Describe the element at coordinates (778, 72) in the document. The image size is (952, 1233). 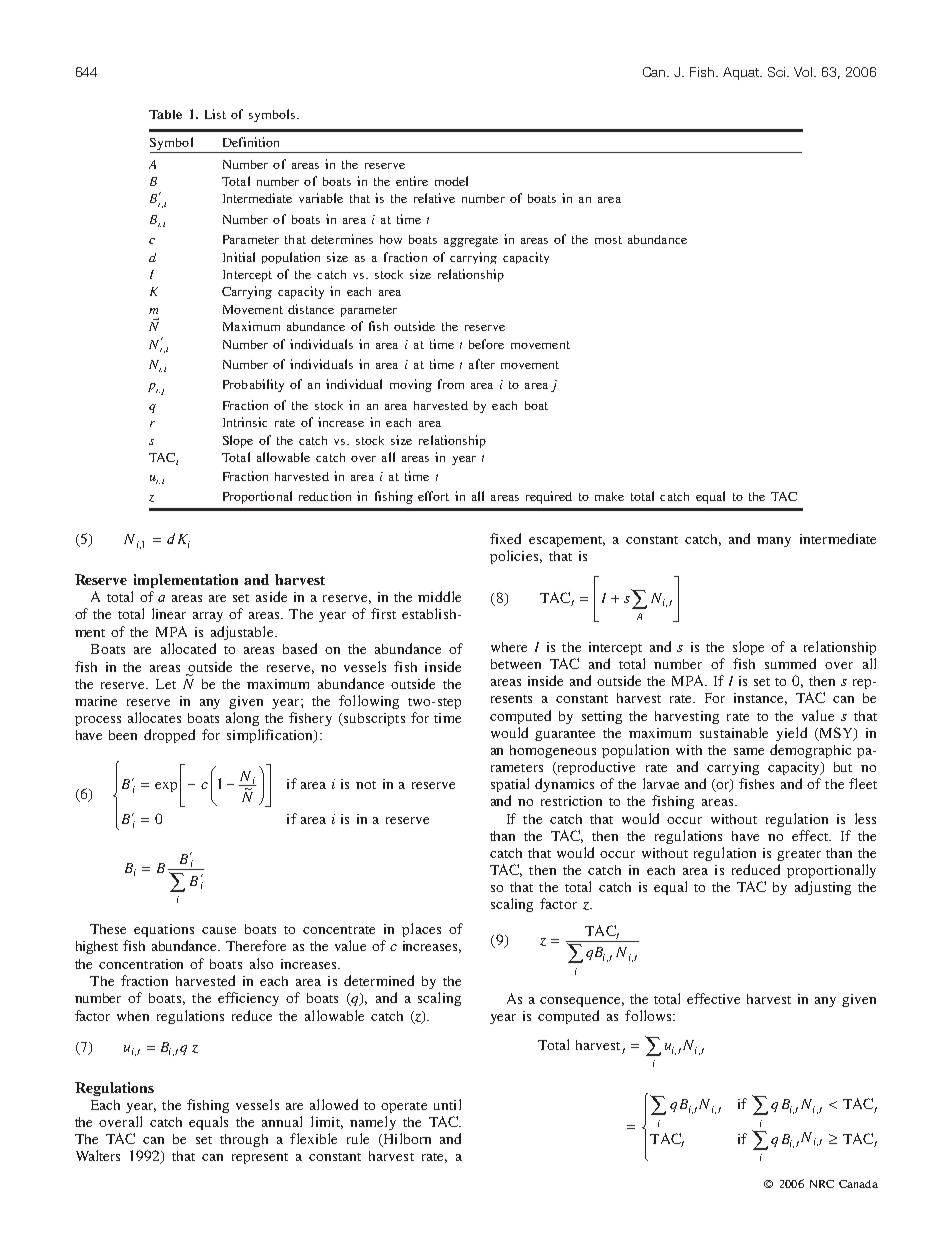
I see `Sci` at that location.
